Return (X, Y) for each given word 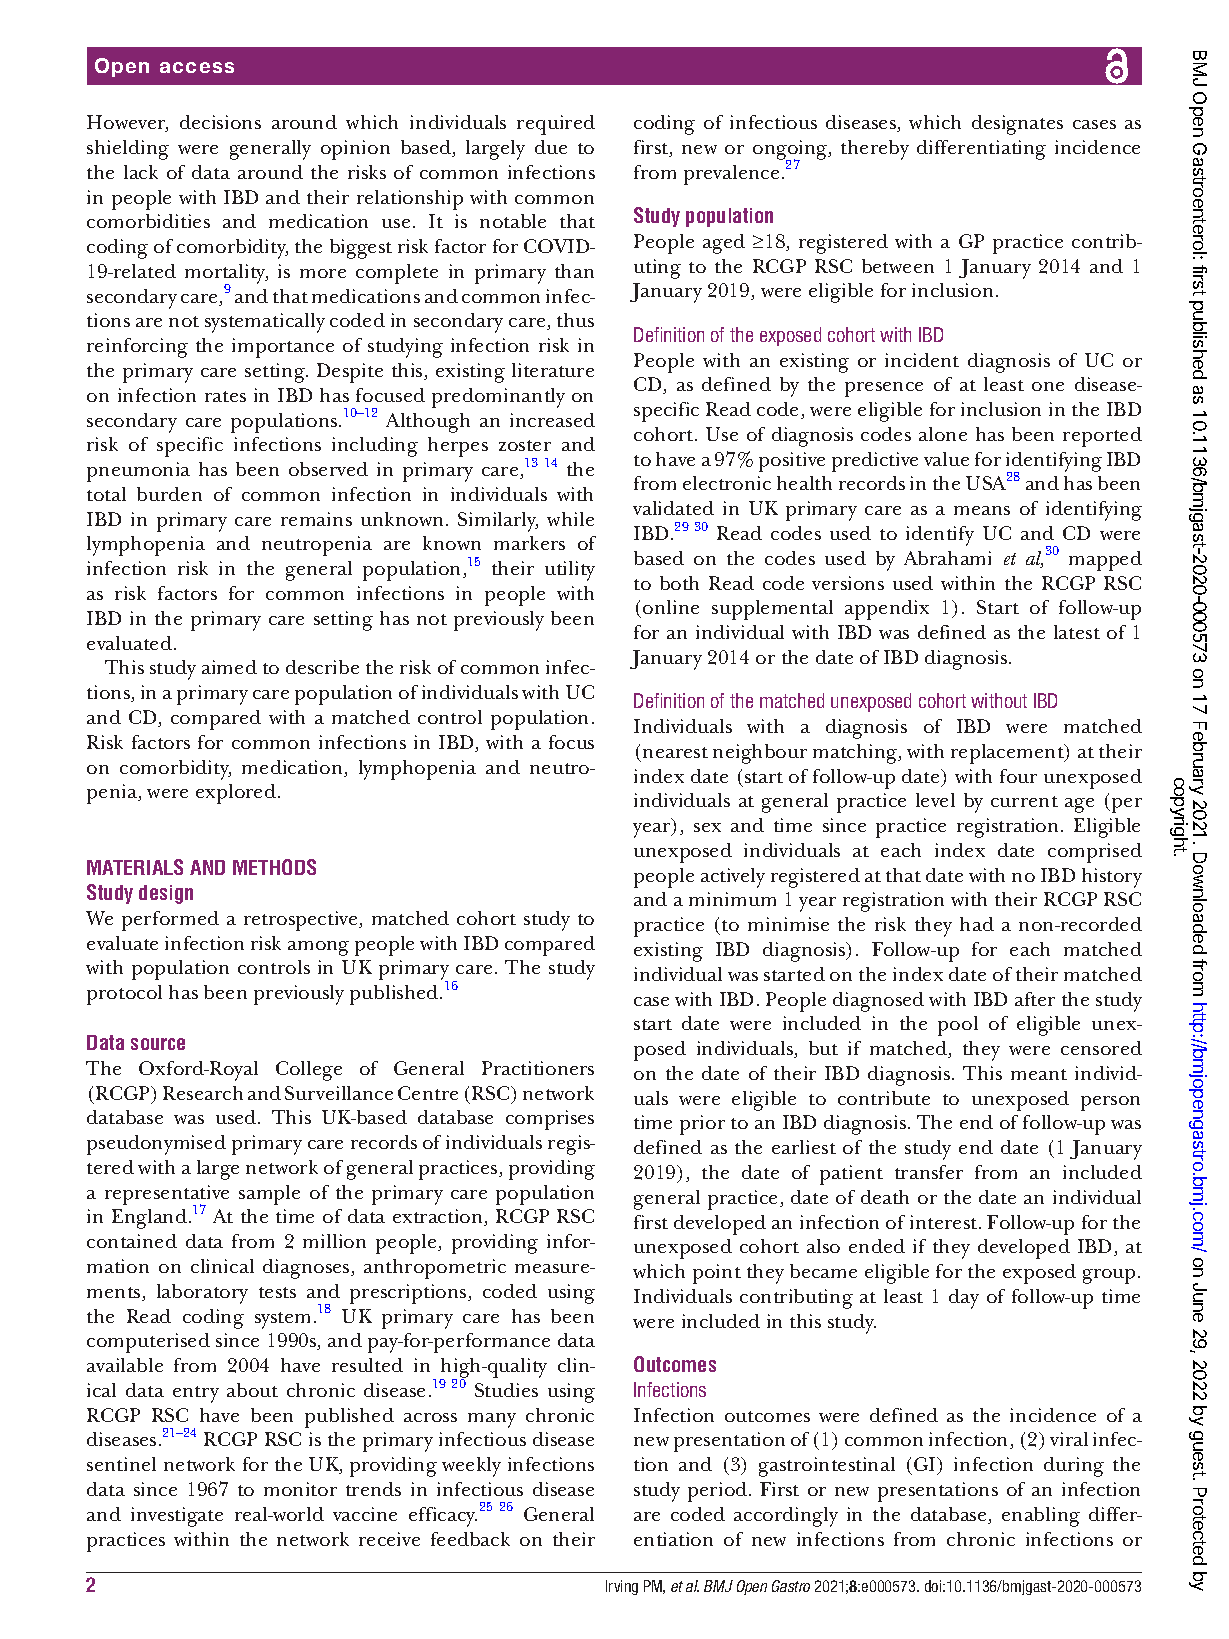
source (158, 1044)
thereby (875, 150)
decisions (220, 122)
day (964, 1299)
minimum (732, 899)
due (551, 147)
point (717, 1274)
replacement (1008, 754)
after (1035, 999)
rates (225, 396)
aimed (229, 667)
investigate (177, 1517)
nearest (675, 752)
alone (943, 434)
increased (552, 420)
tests (277, 1292)
